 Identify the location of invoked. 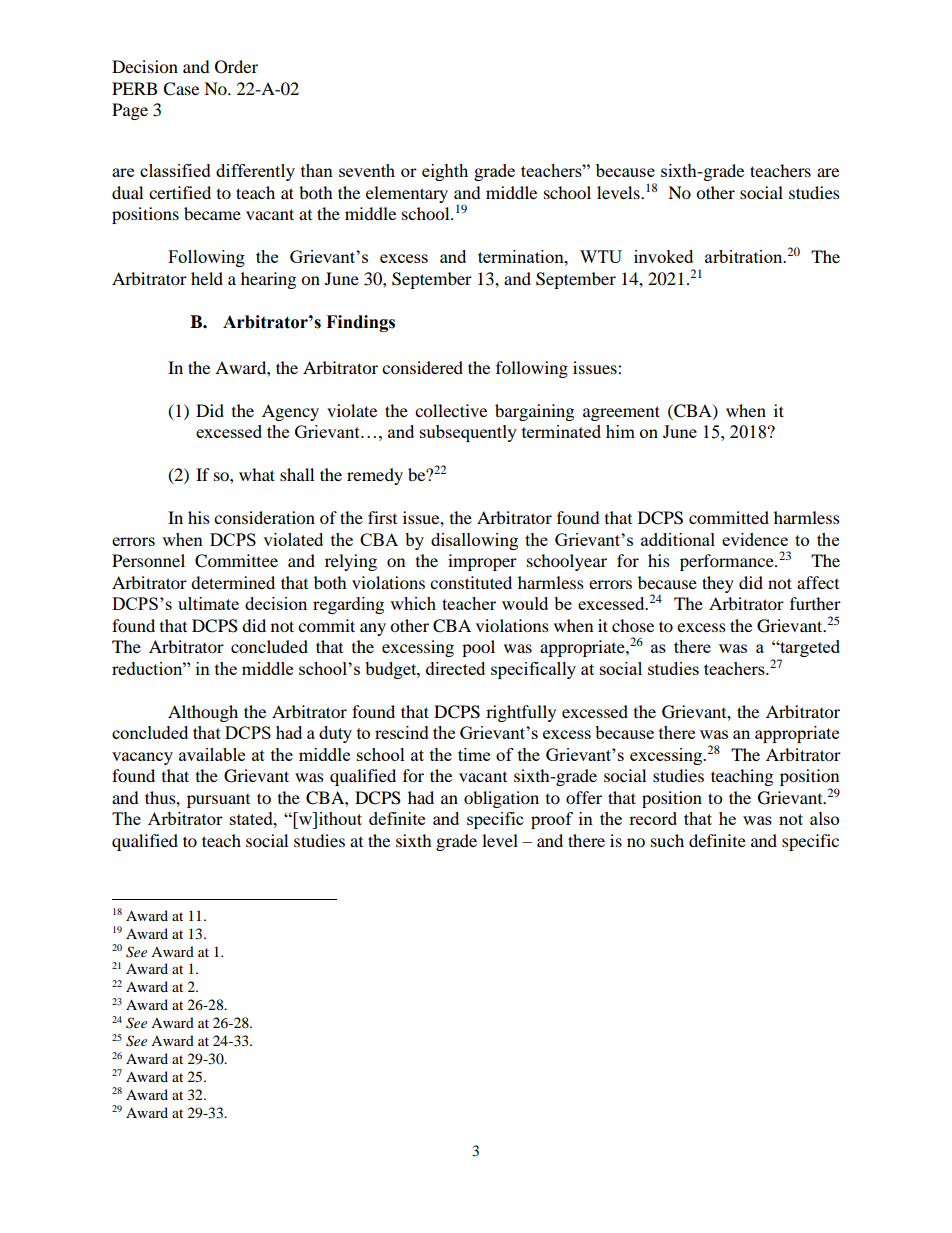
(663, 256).
